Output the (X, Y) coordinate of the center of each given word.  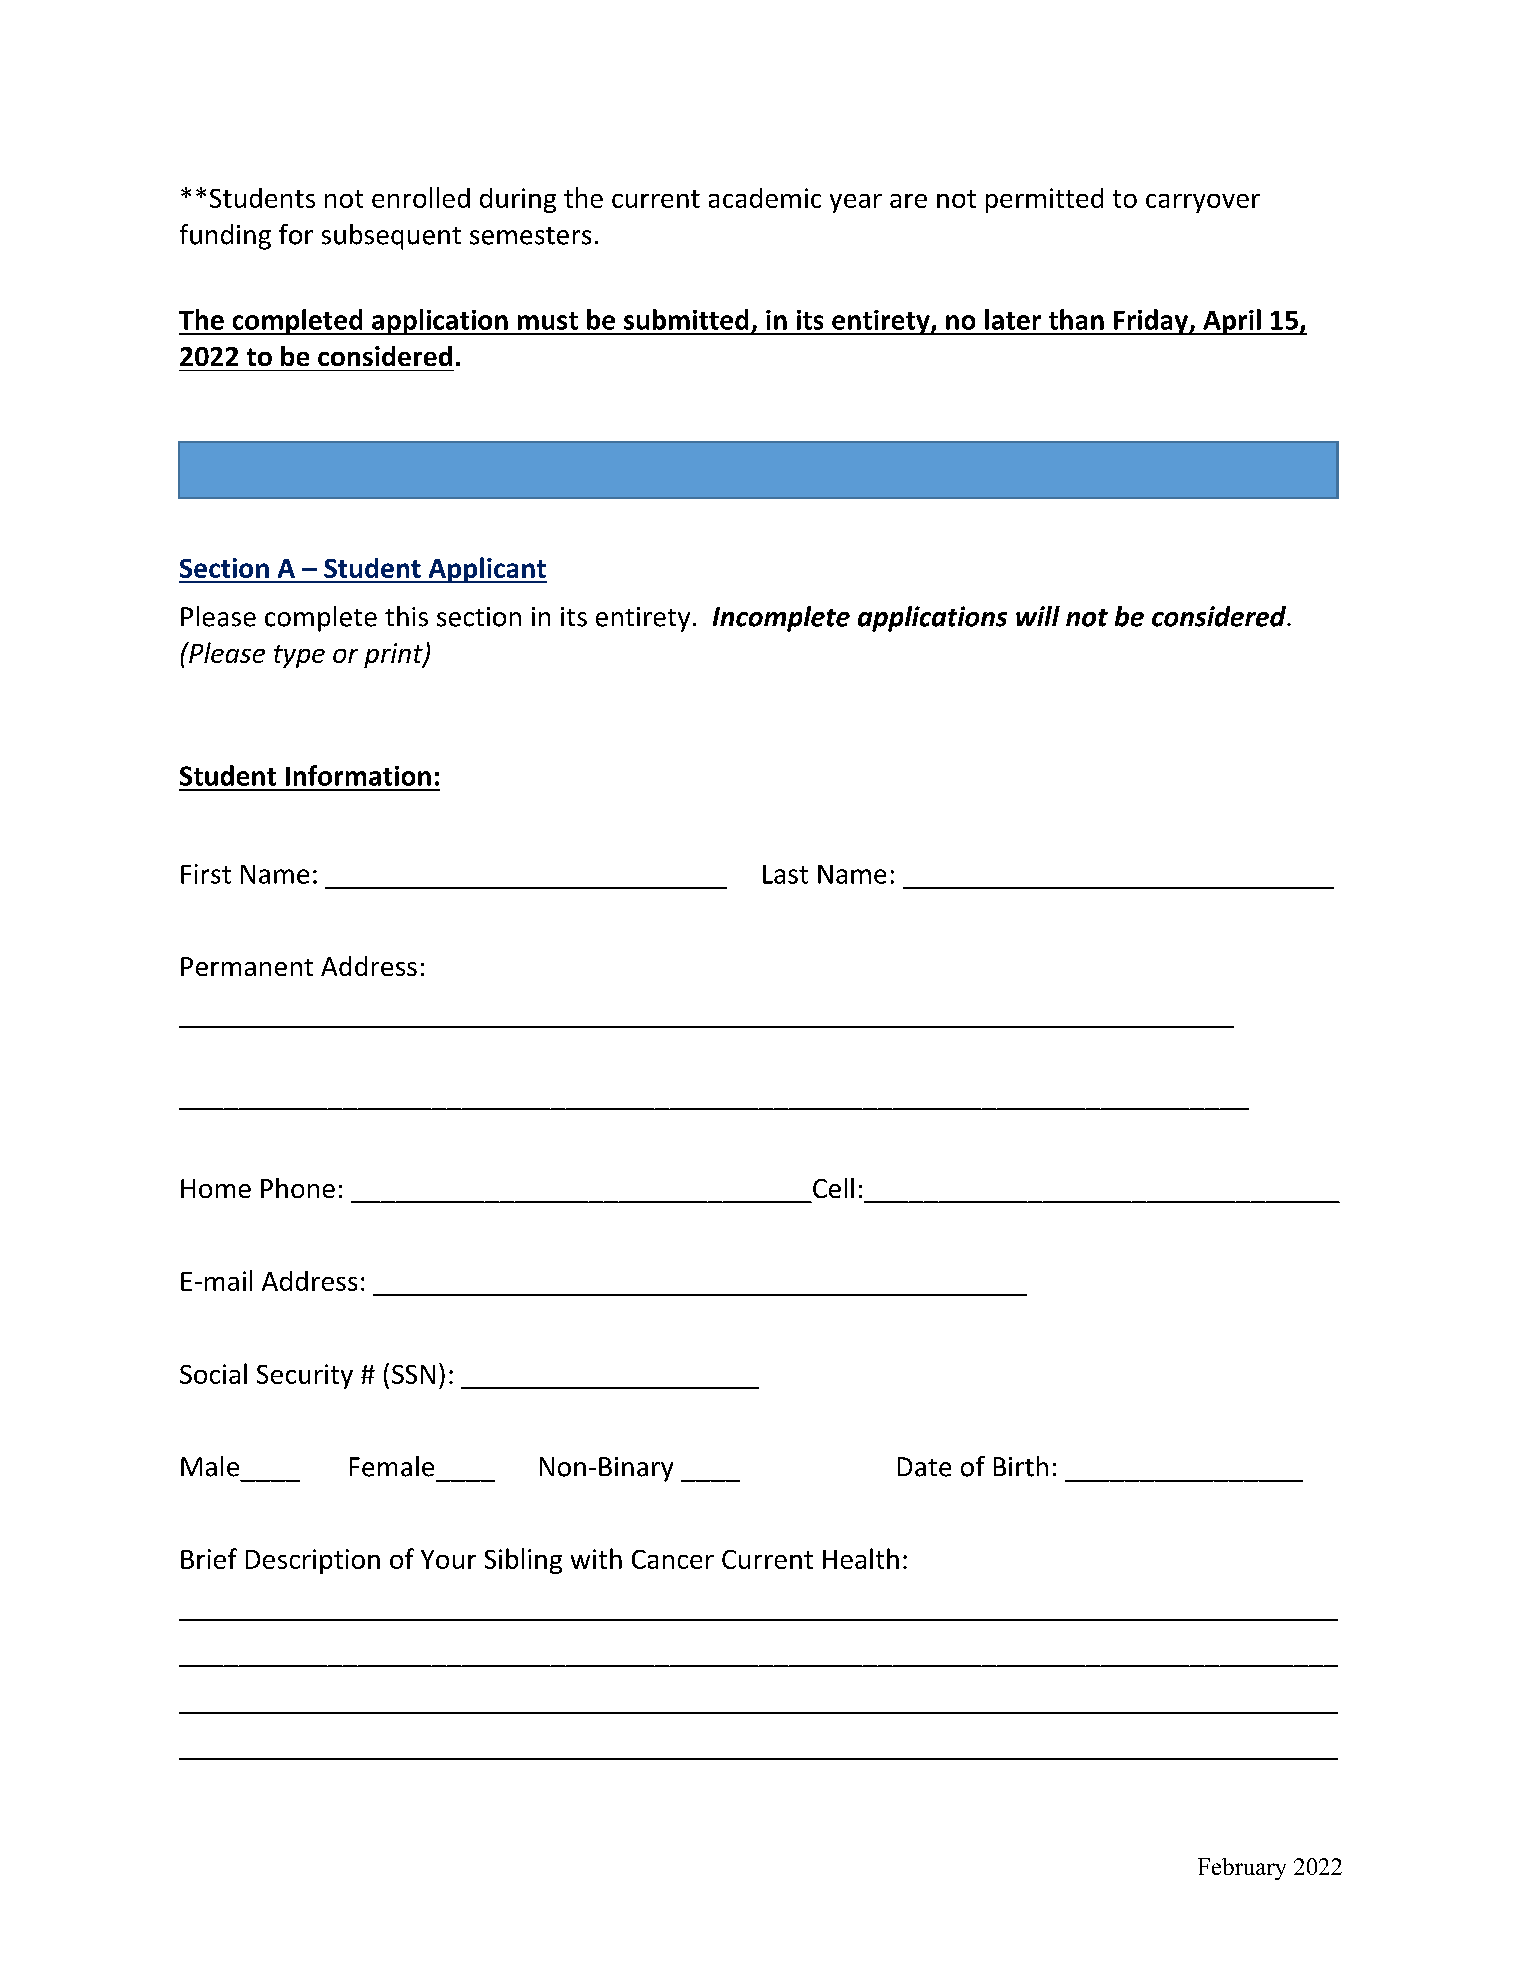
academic (765, 198)
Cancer (673, 1559)
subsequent (391, 237)
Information (358, 775)
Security (305, 1376)
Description (313, 1561)
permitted (1044, 200)
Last (785, 874)
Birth (1021, 1466)
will (1038, 616)
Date (924, 1467)
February (1242, 1869)
